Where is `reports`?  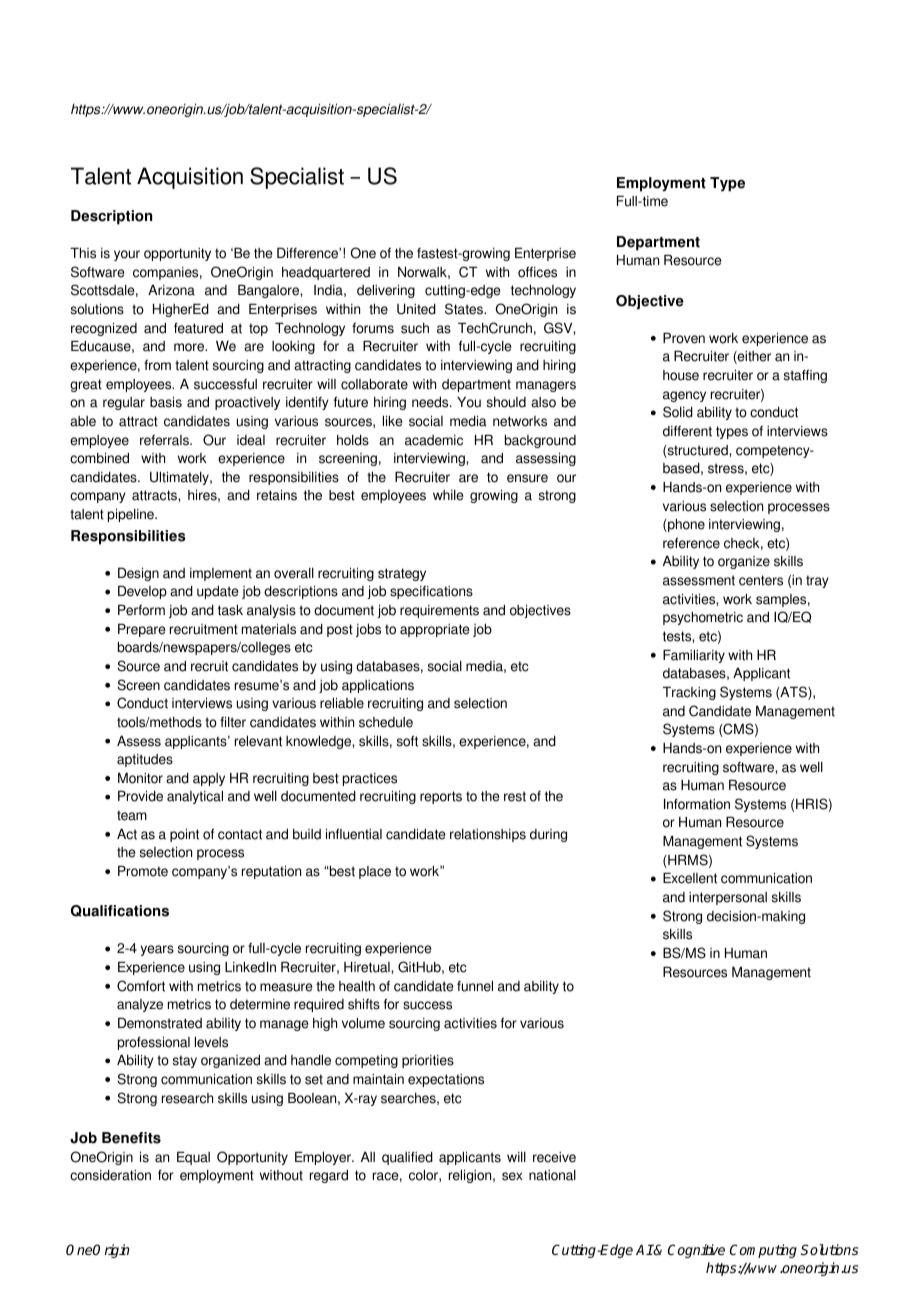
reports is located at coordinates (441, 797).
